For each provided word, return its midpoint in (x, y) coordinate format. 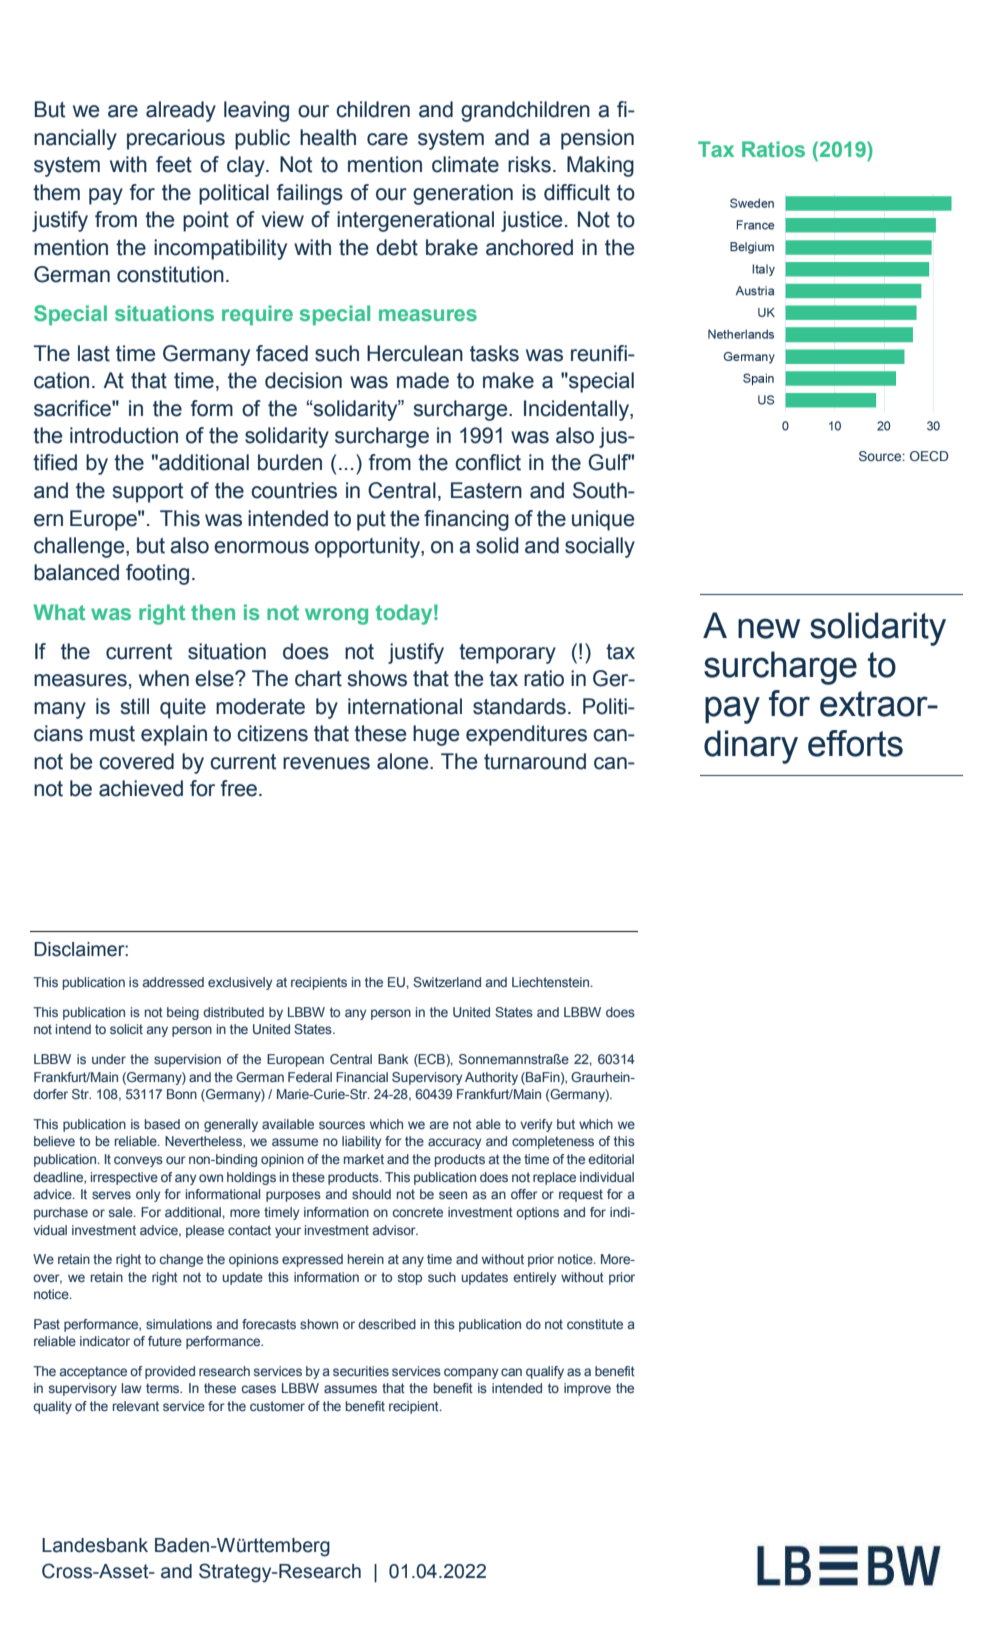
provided (170, 1372)
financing (466, 520)
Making (600, 166)
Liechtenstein (552, 982)
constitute (595, 1324)
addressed (173, 982)
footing (157, 574)
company (471, 1373)
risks (529, 164)
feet (174, 164)
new (769, 628)
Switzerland (447, 982)
